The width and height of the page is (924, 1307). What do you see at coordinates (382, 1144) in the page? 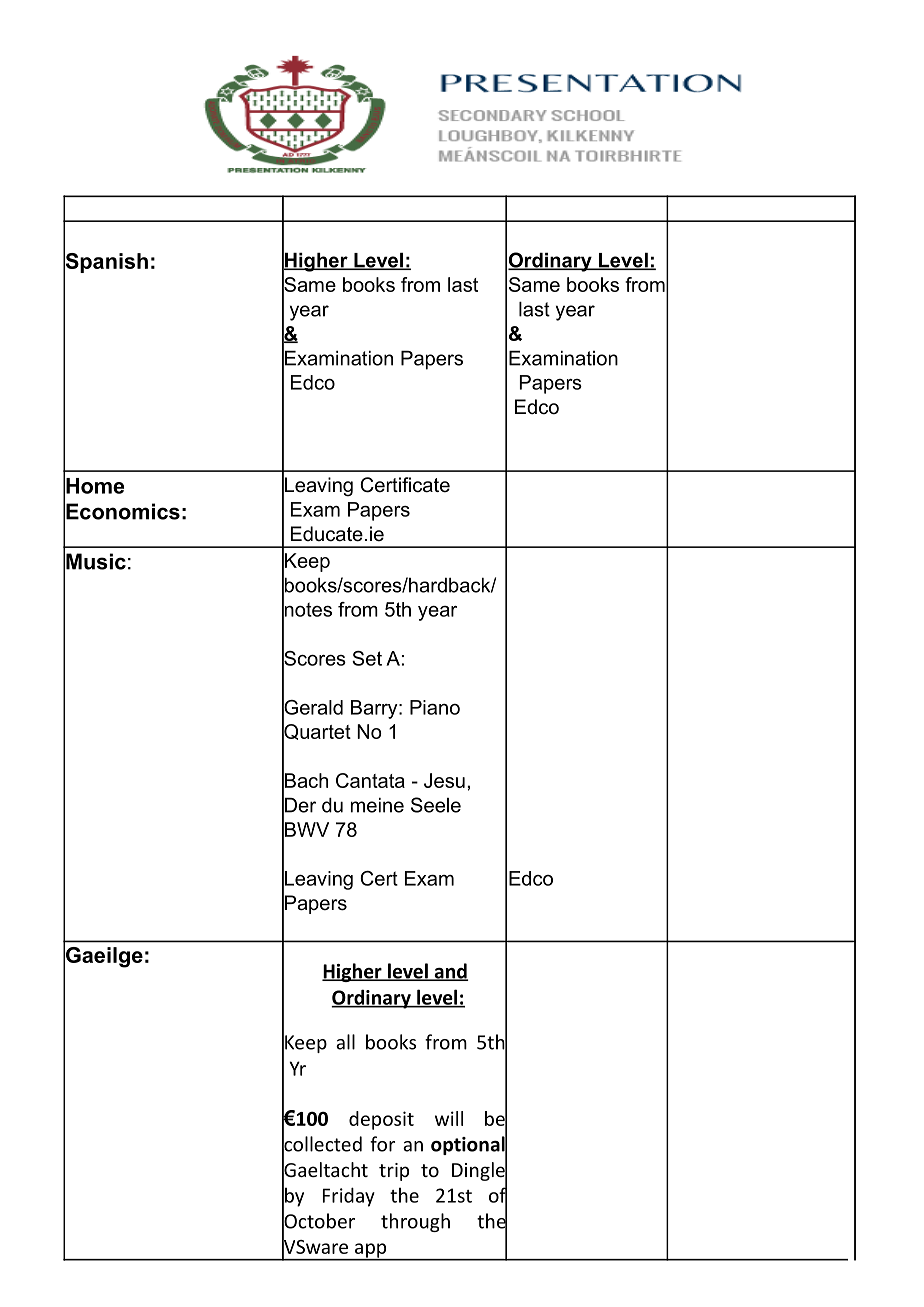
I see `for` at bounding box center [382, 1144].
